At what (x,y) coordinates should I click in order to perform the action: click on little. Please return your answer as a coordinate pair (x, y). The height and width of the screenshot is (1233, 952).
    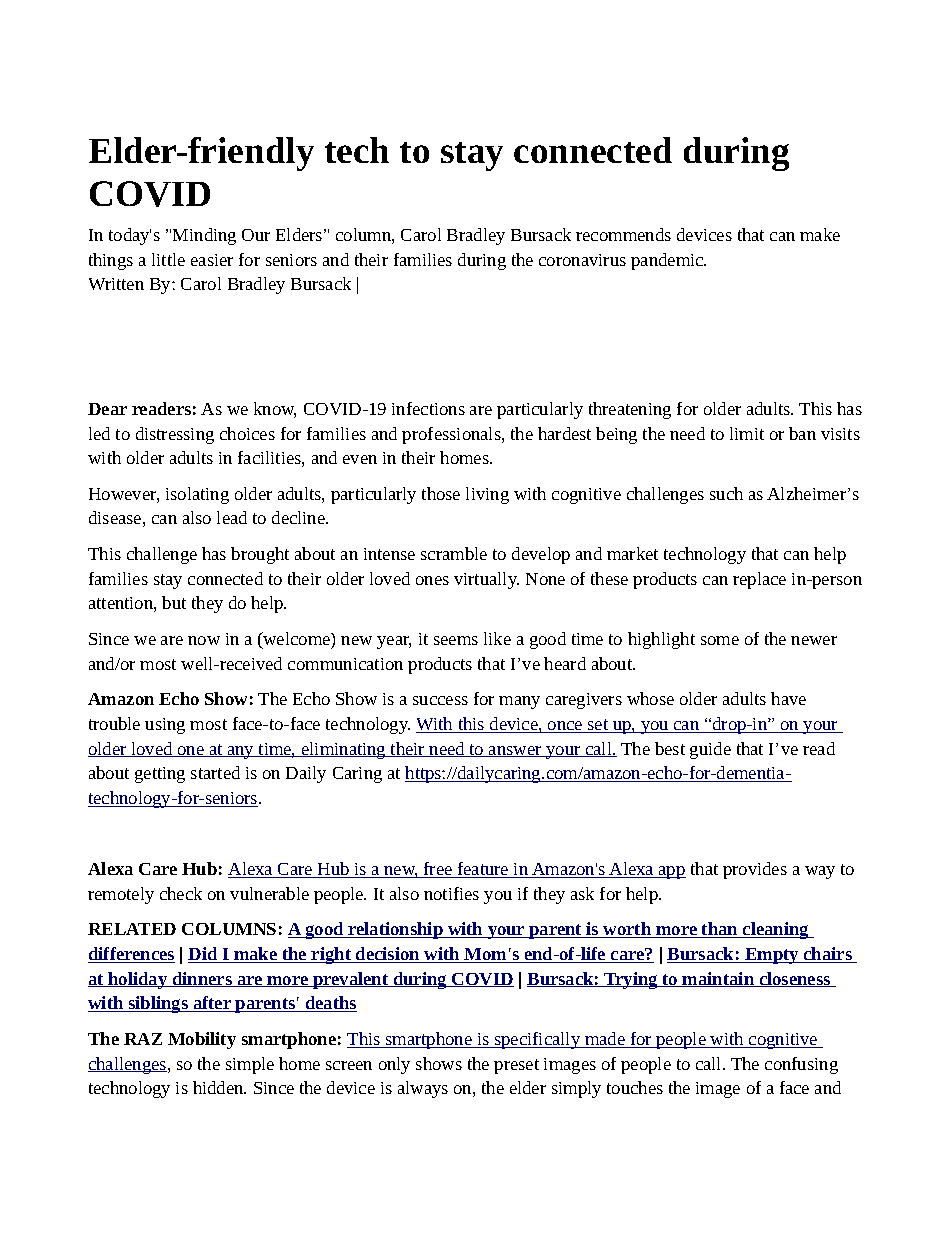
    Looking at the image, I should click on (168, 259).
